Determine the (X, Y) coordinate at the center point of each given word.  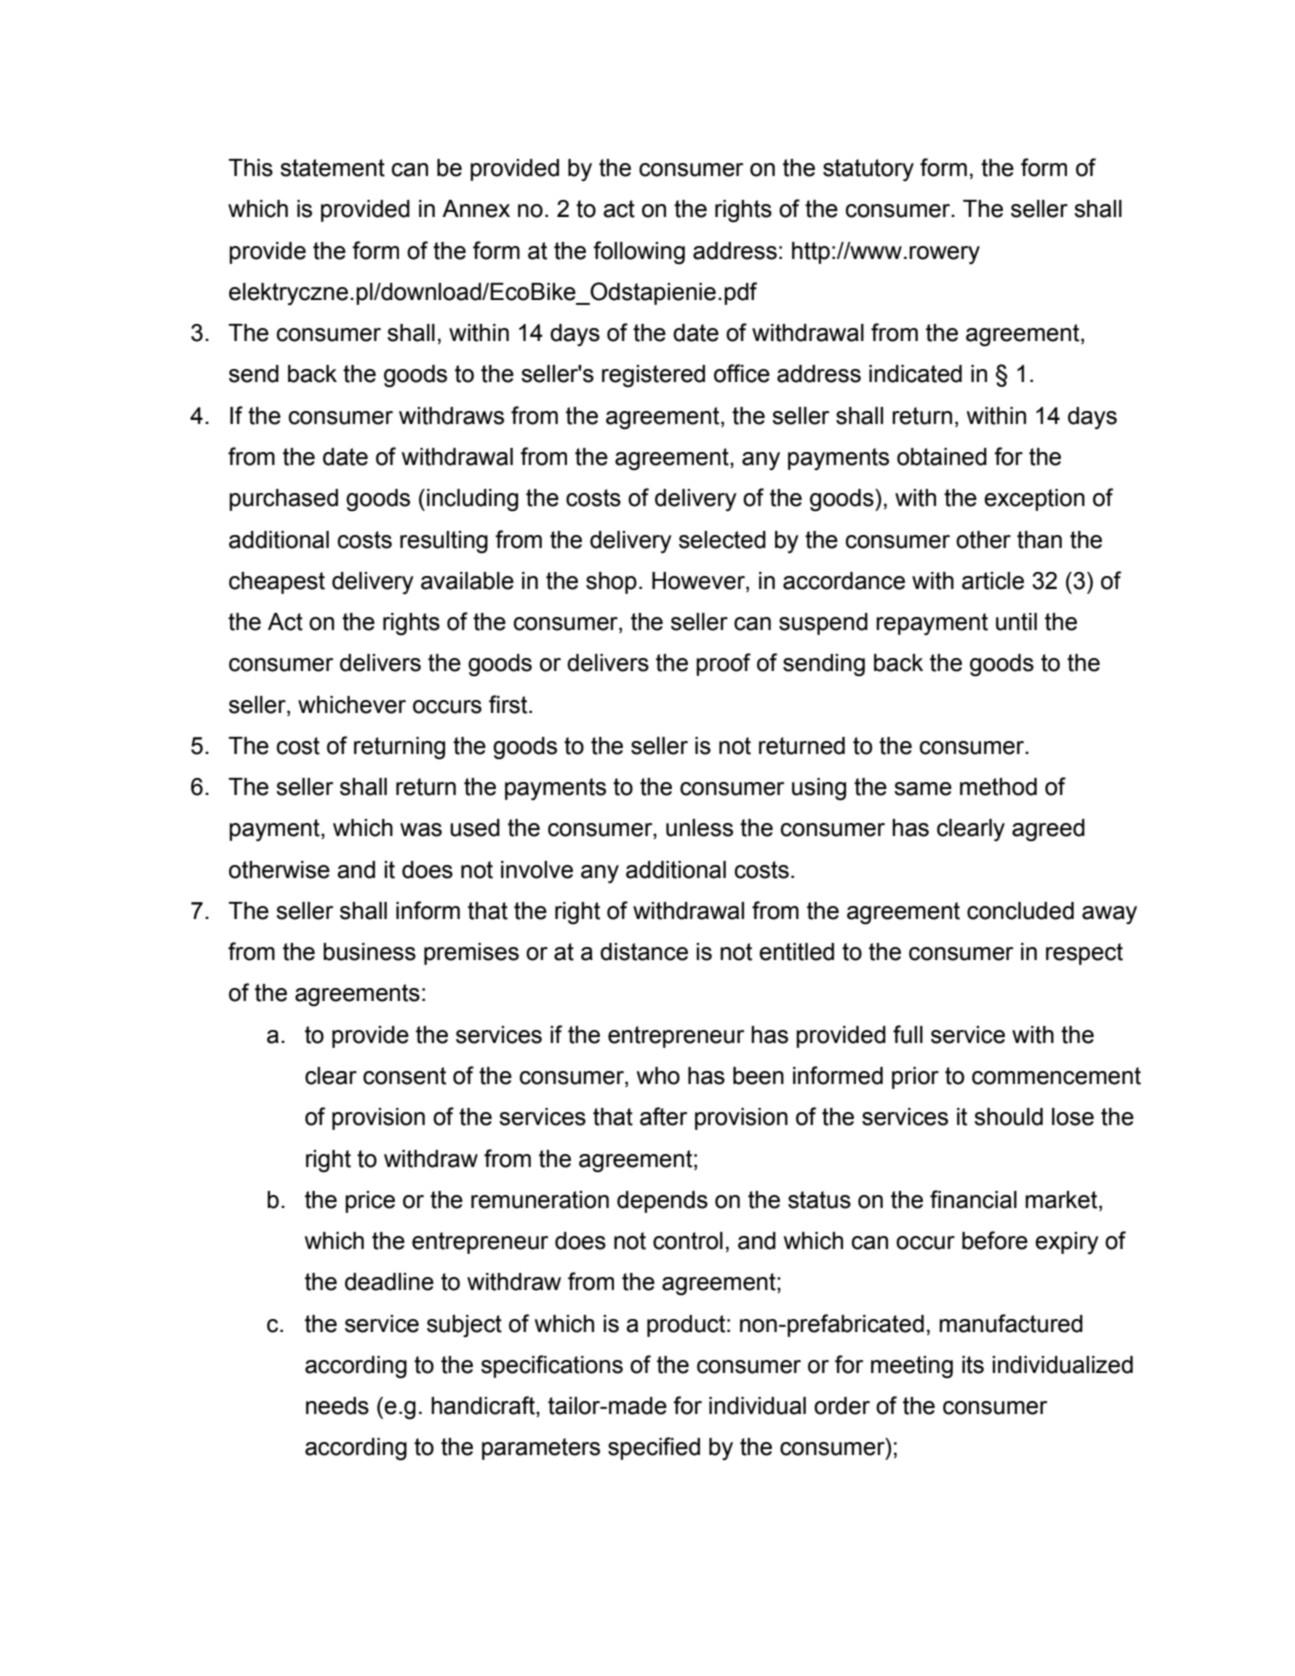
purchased (283, 500)
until (1016, 622)
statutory (868, 170)
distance (644, 952)
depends (662, 1202)
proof (723, 664)
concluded (1020, 911)
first (509, 704)
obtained (942, 457)
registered (653, 376)
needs (337, 1406)
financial (973, 1199)
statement (332, 168)
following (639, 253)
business (369, 952)
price (370, 1202)
